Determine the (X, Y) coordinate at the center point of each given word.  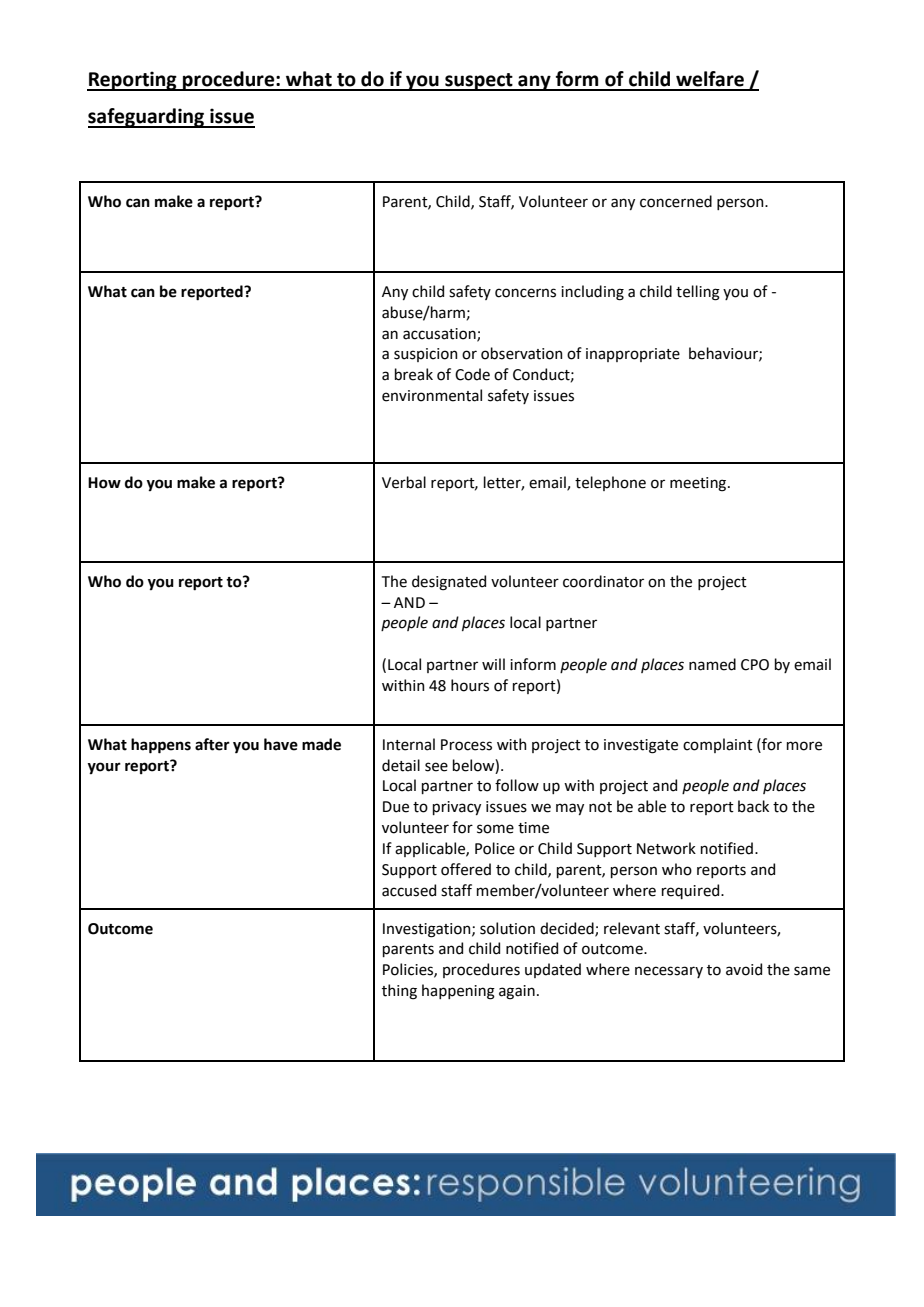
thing (399, 992)
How (104, 483)
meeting (699, 484)
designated (449, 583)
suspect (479, 82)
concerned (676, 201)
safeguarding (147, 118)
